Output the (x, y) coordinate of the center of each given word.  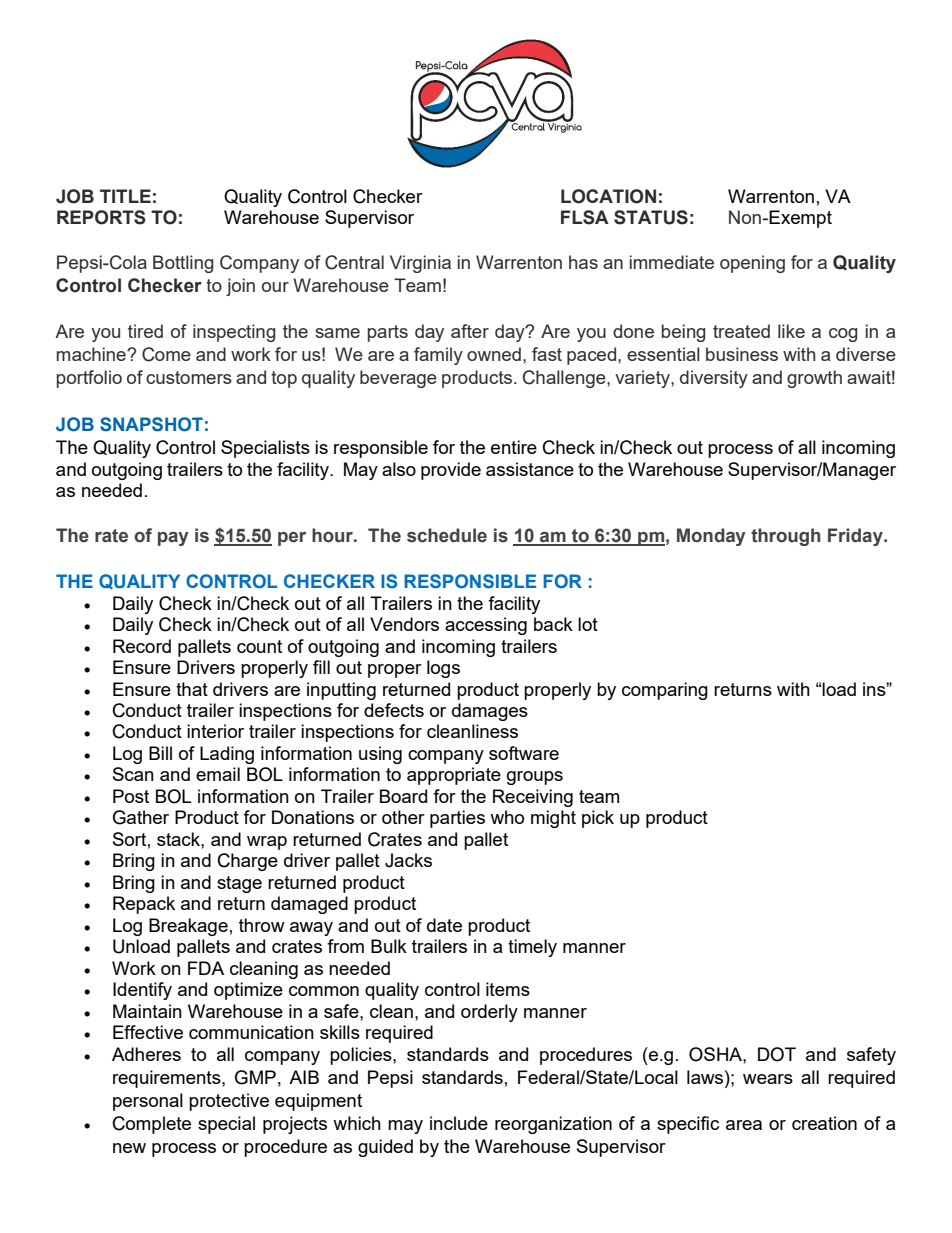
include (459, 1123)
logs (443, 669)
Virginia (420, 264)
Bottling (183, 264)
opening (752, 264)
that (192, 689)
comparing (665, 691)
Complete (152, 1125)
